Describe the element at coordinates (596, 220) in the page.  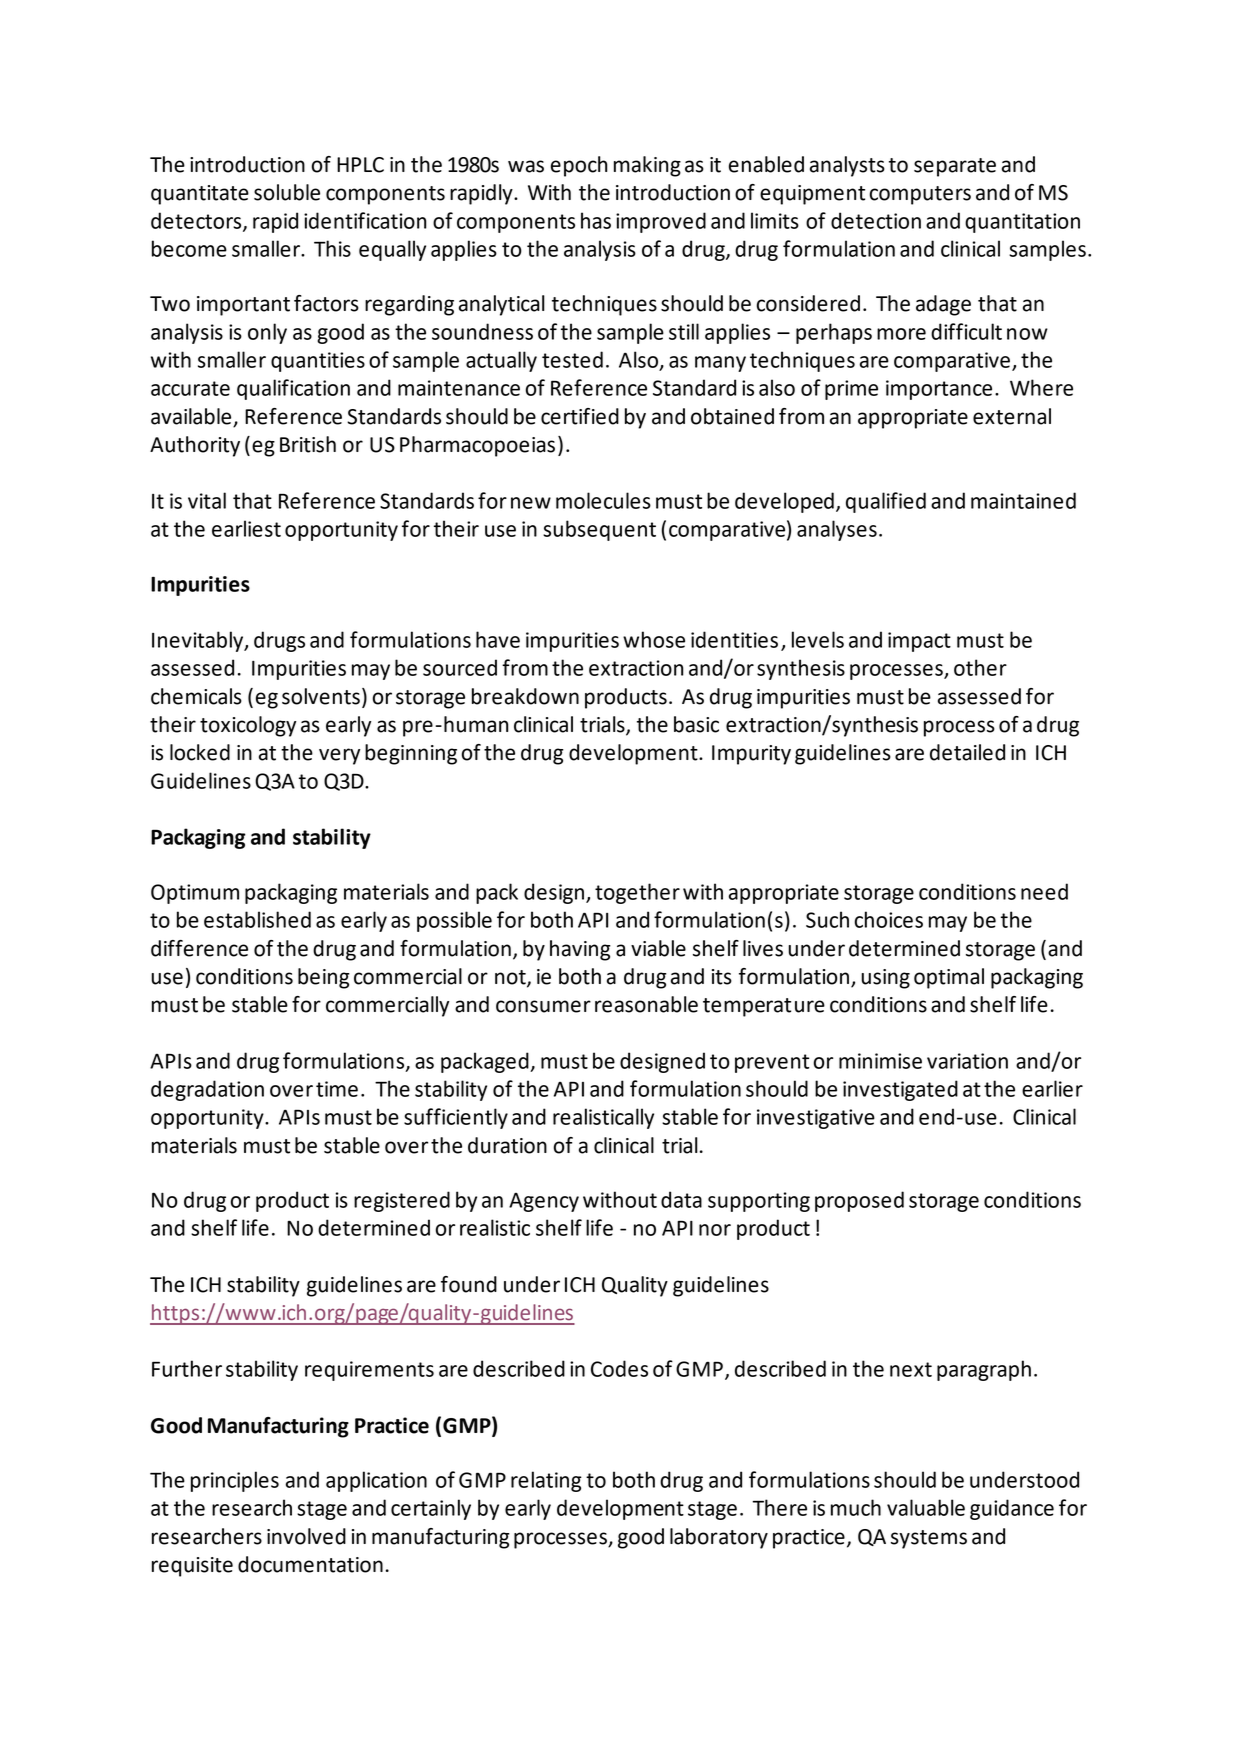
I see `has` at that location.
